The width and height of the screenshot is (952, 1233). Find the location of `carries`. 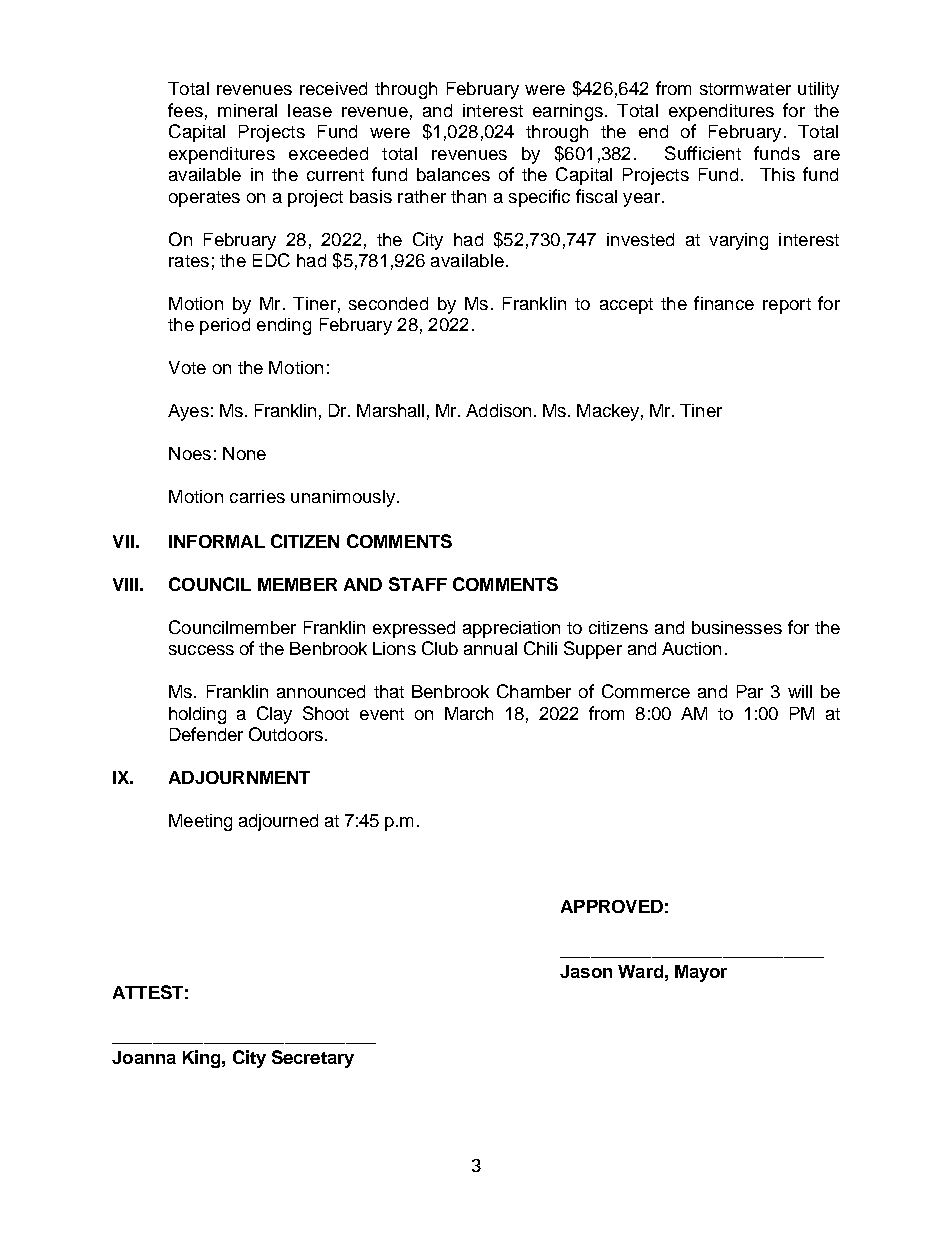

carries is located at coordinates (257, 496).
